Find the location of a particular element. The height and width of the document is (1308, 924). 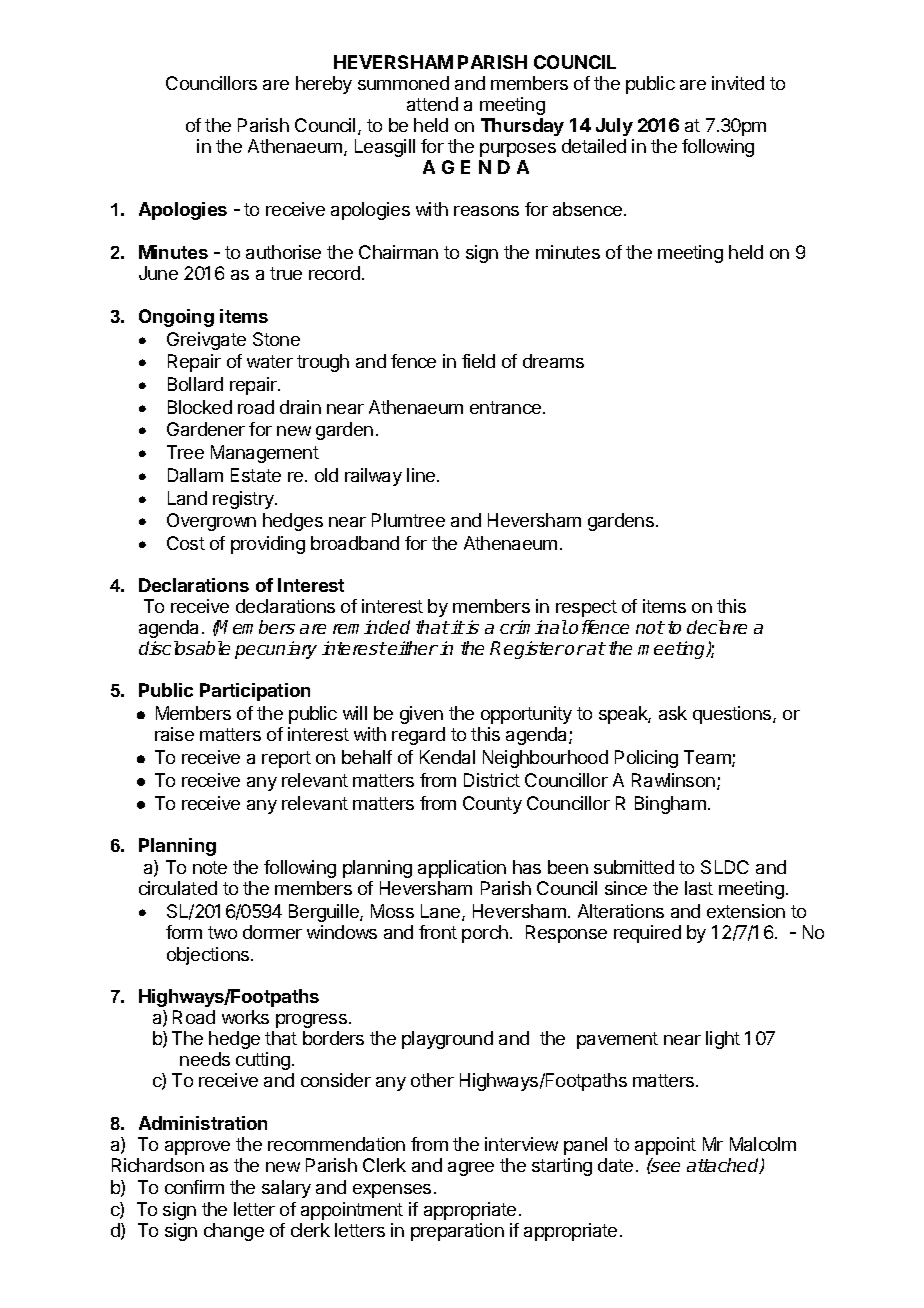

agree is located at coordinates (471, 1169).
